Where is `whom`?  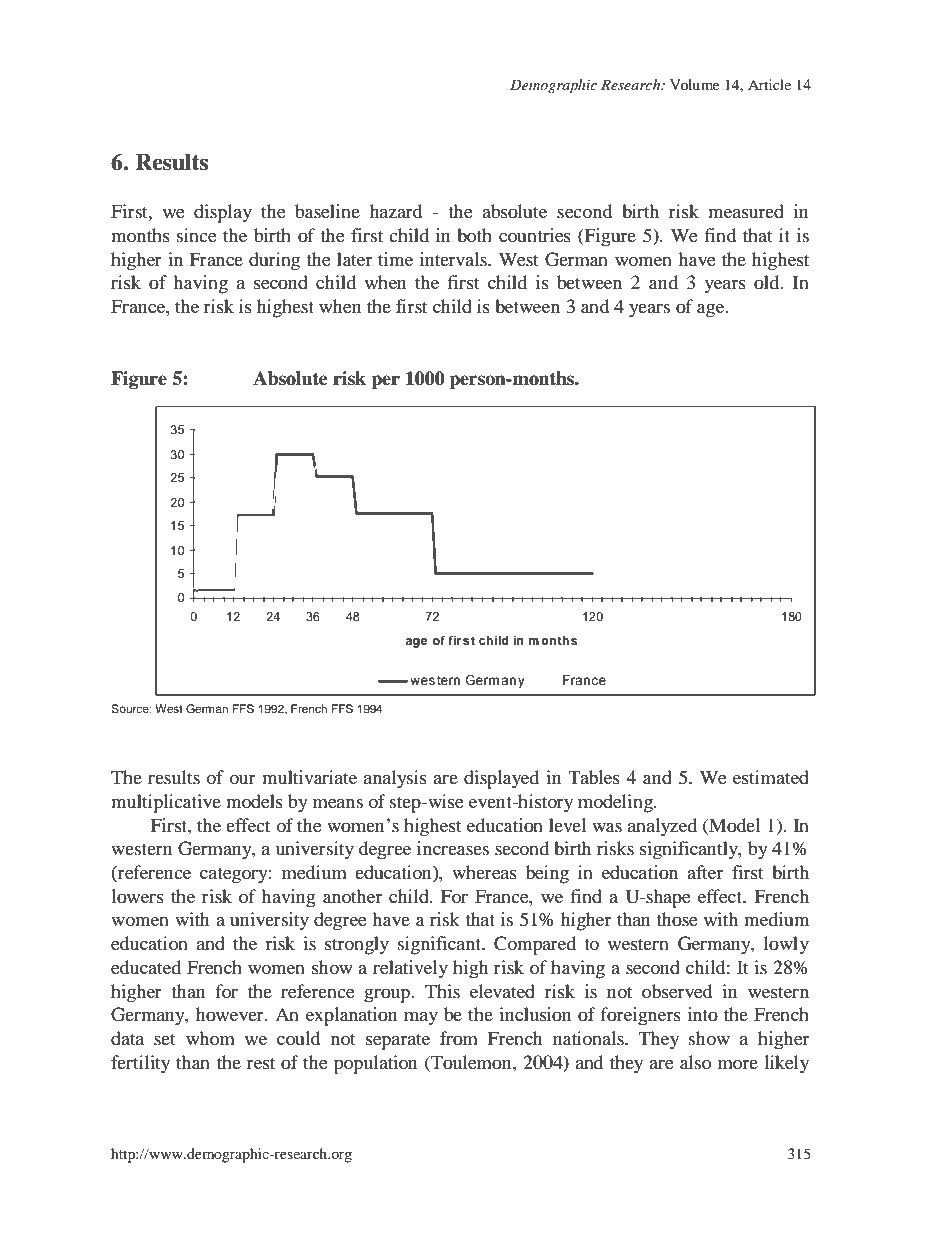
whom is located at coordinates (210, 1038).
